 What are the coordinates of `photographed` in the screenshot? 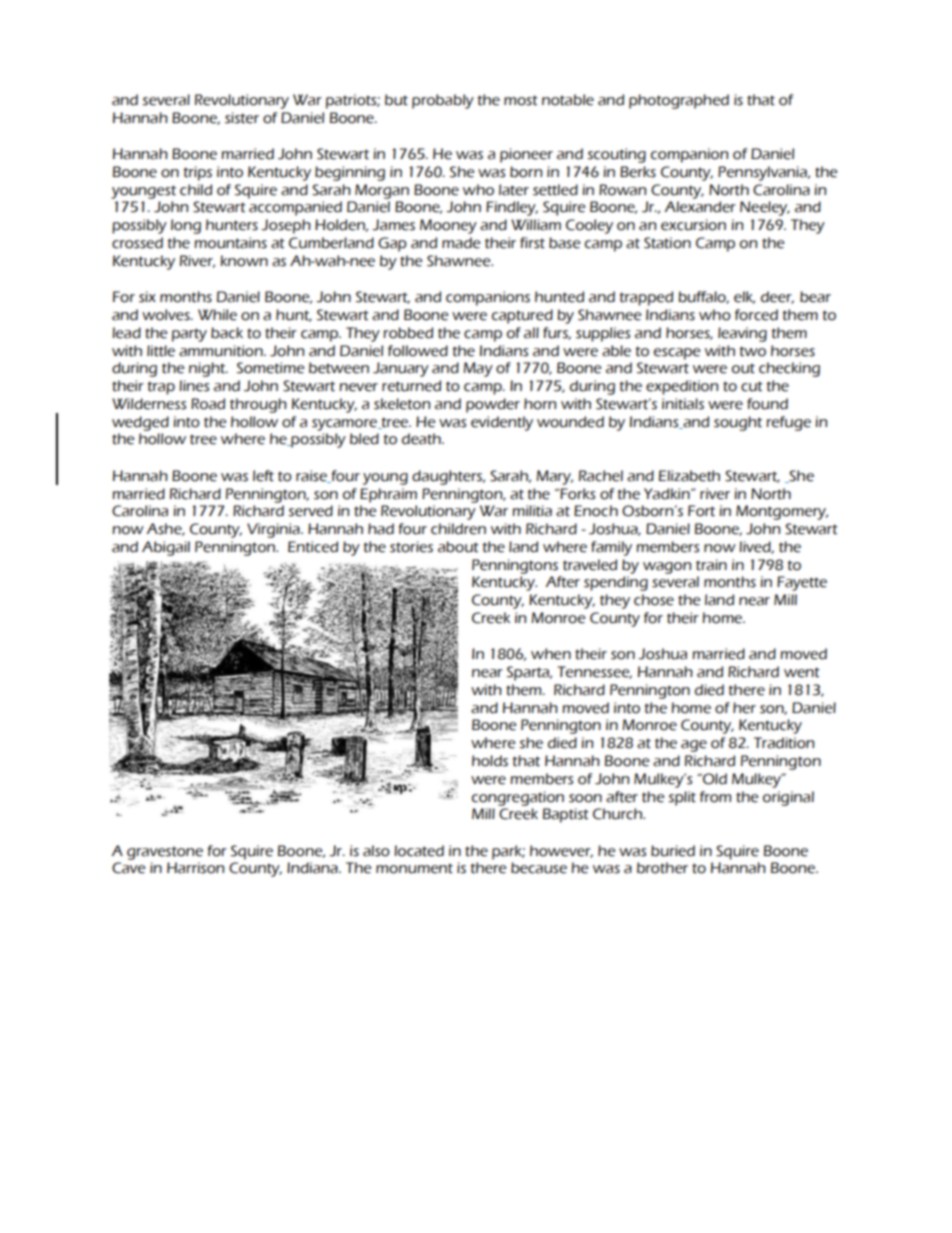 It's located at (679, 101).
